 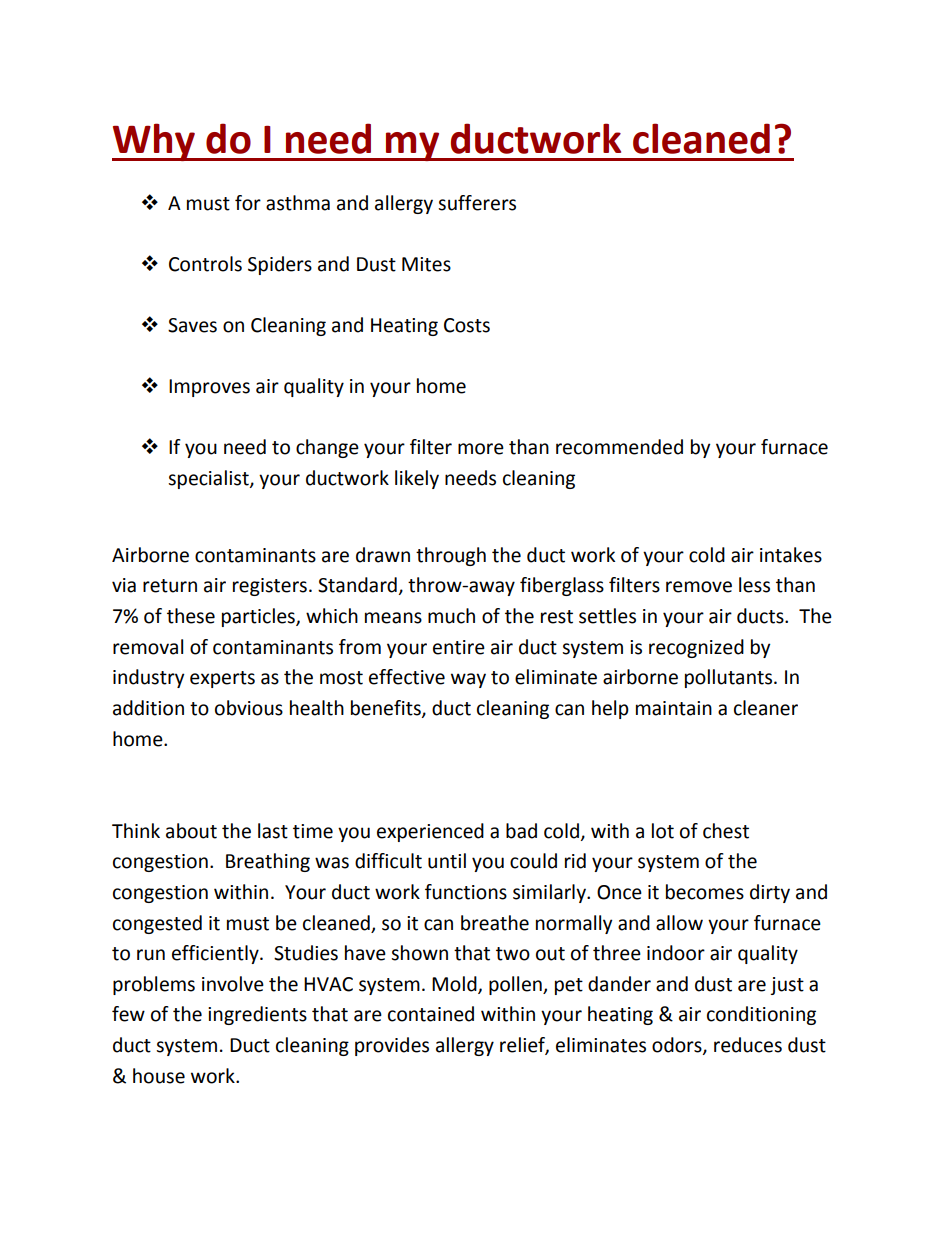 I want to click on Why, so click(x=154, y=142).
